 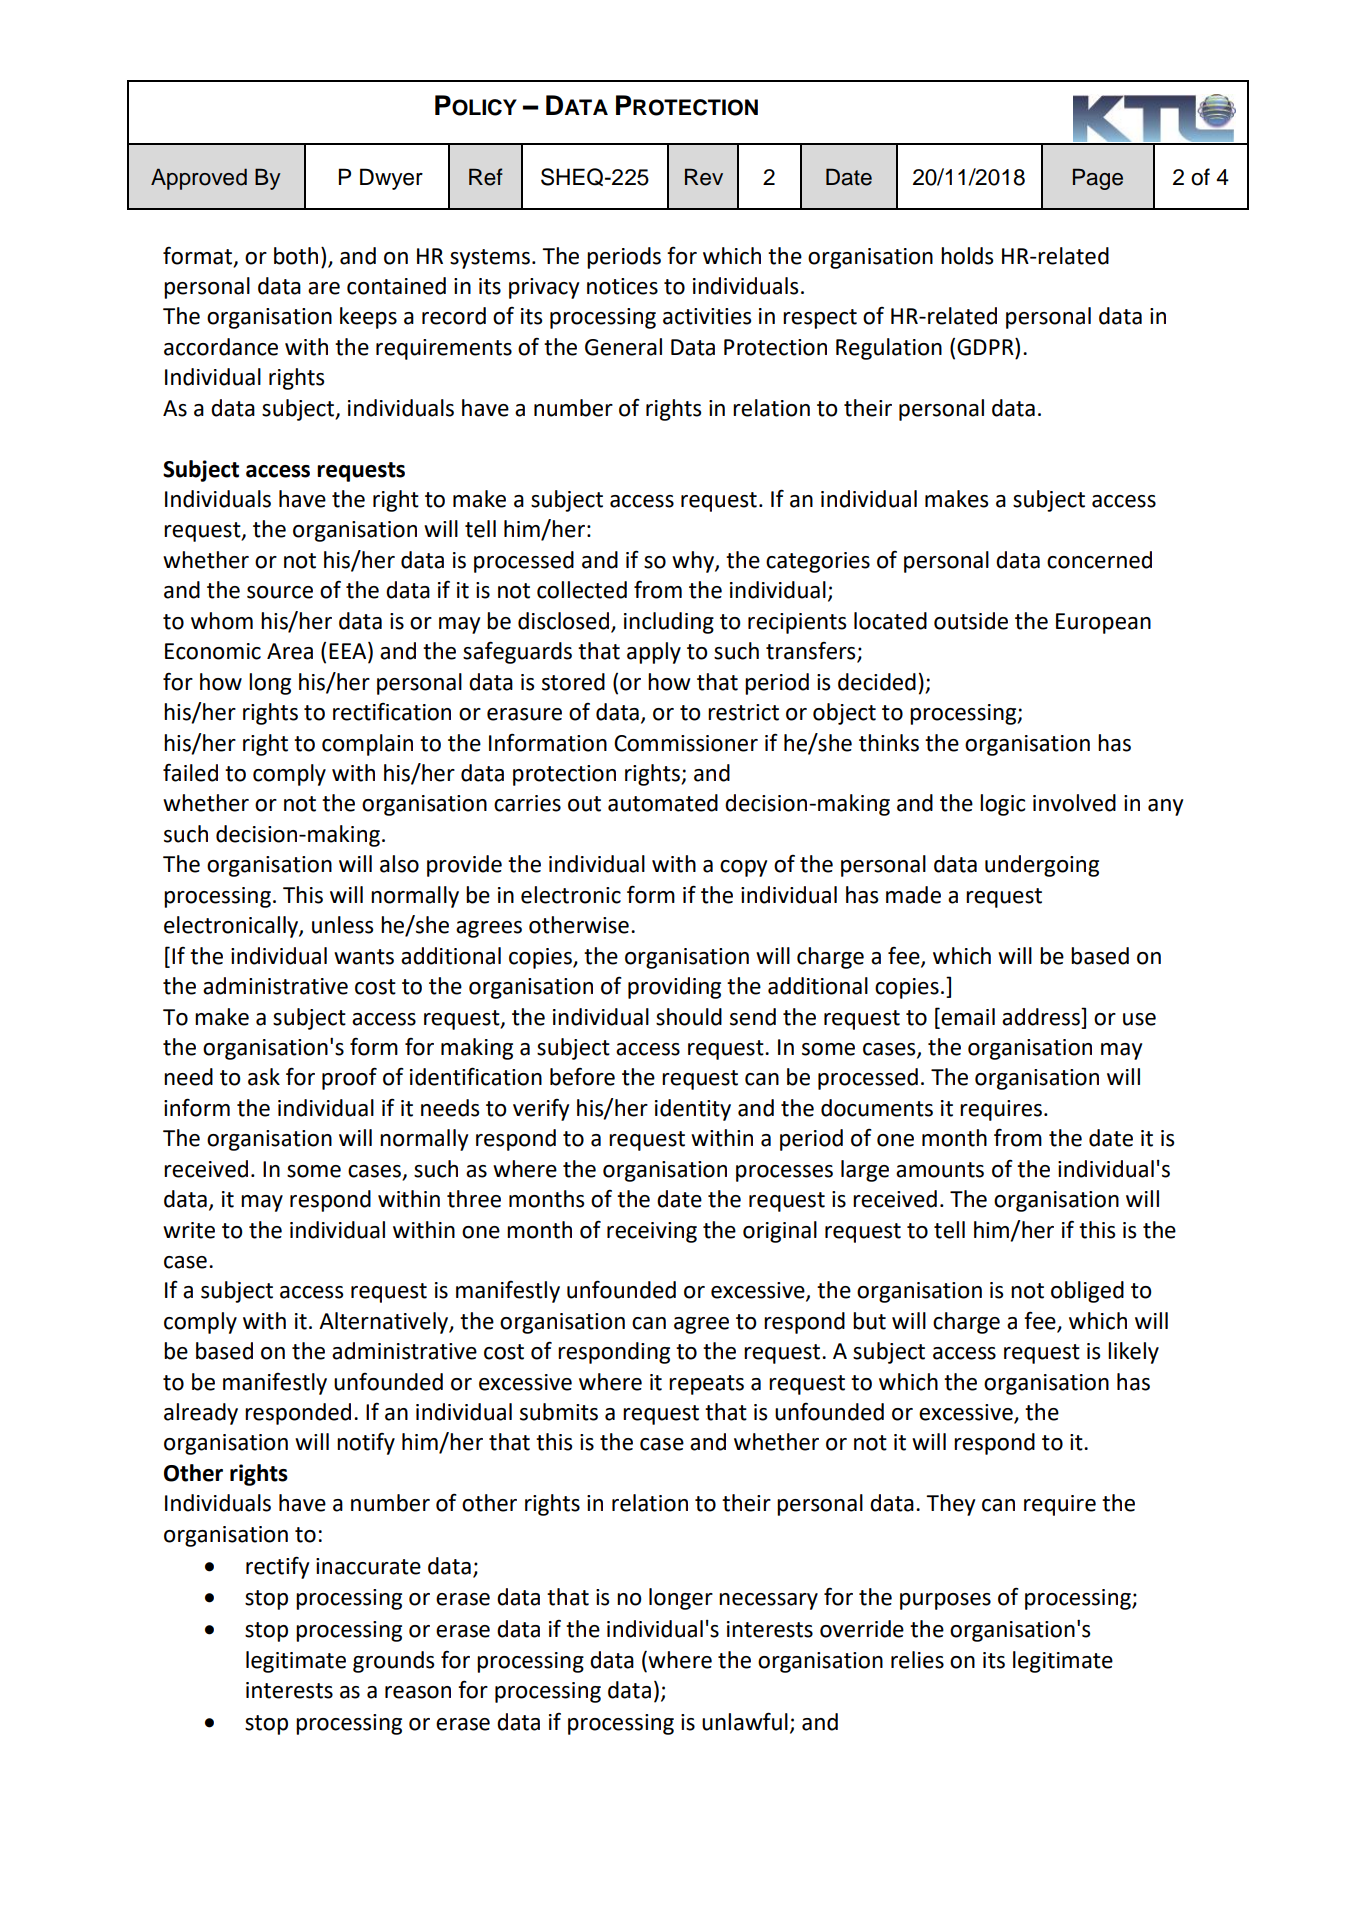 What do you see at coordinates (652, 1232) in the screenshot?
I see `receiving` at bounding box center [652, 1232].
